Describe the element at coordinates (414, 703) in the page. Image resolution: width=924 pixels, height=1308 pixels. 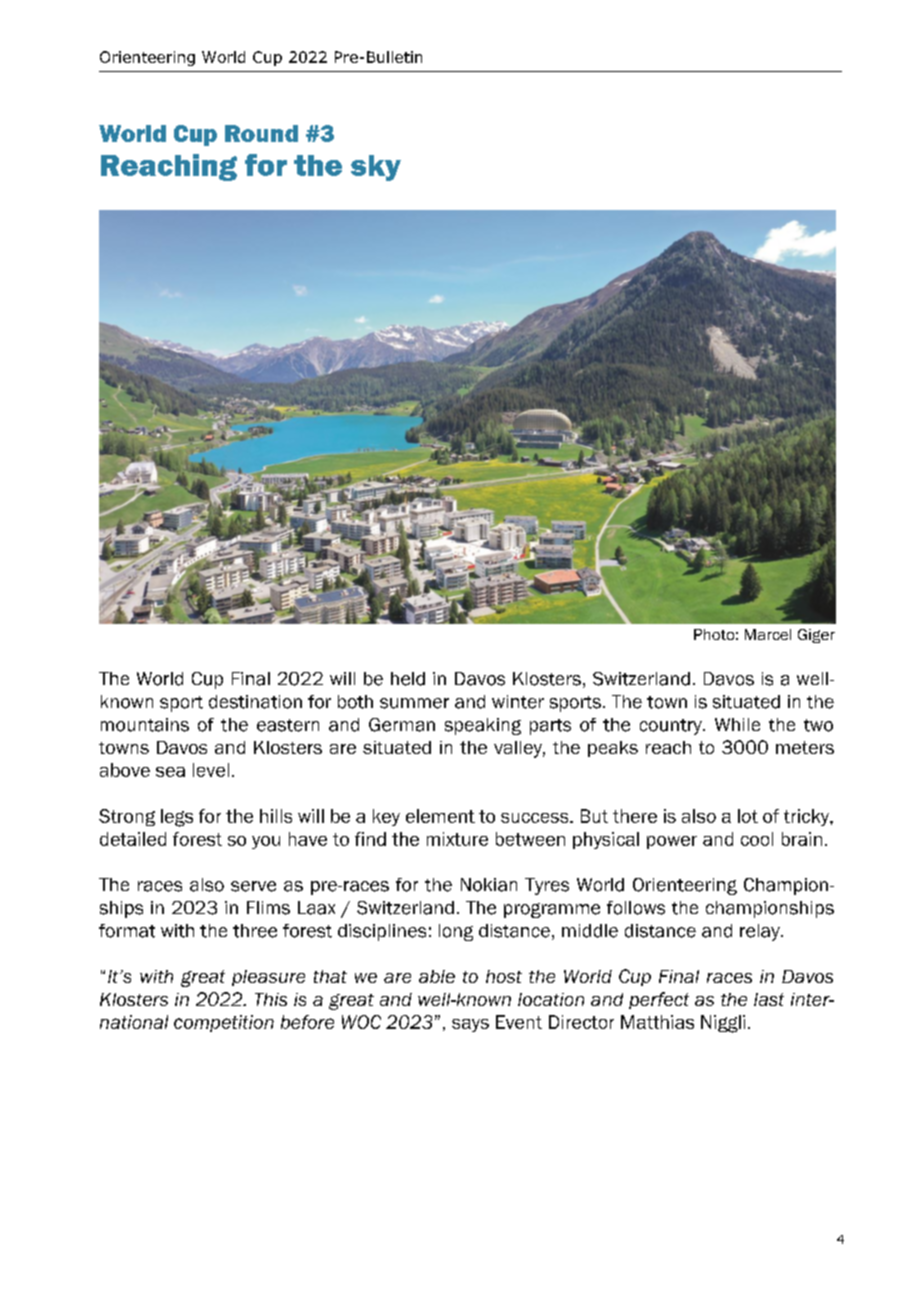
I see `summer` at that location.
